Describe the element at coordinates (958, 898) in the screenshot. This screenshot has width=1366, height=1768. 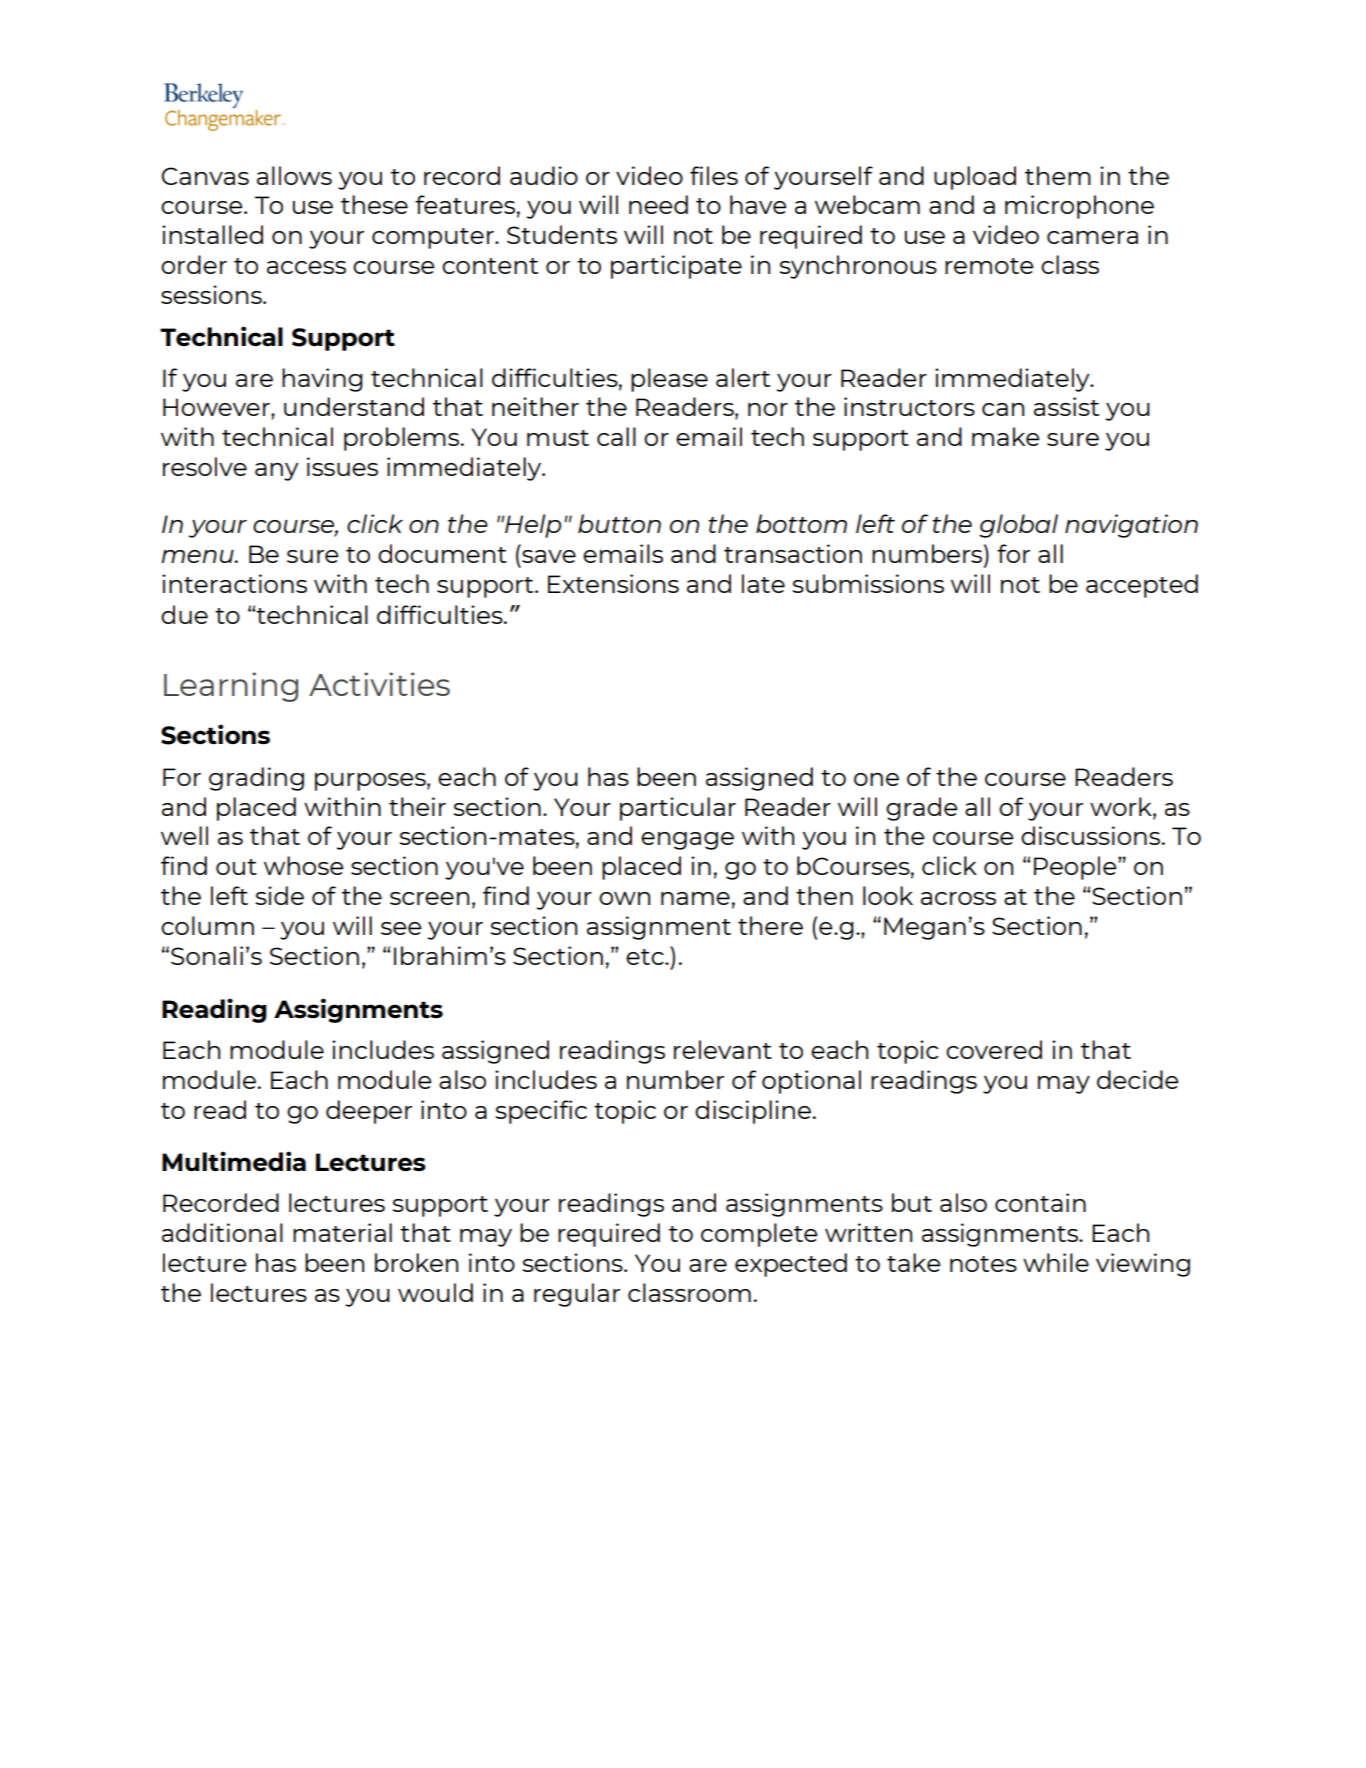
I see `across` at that location.
